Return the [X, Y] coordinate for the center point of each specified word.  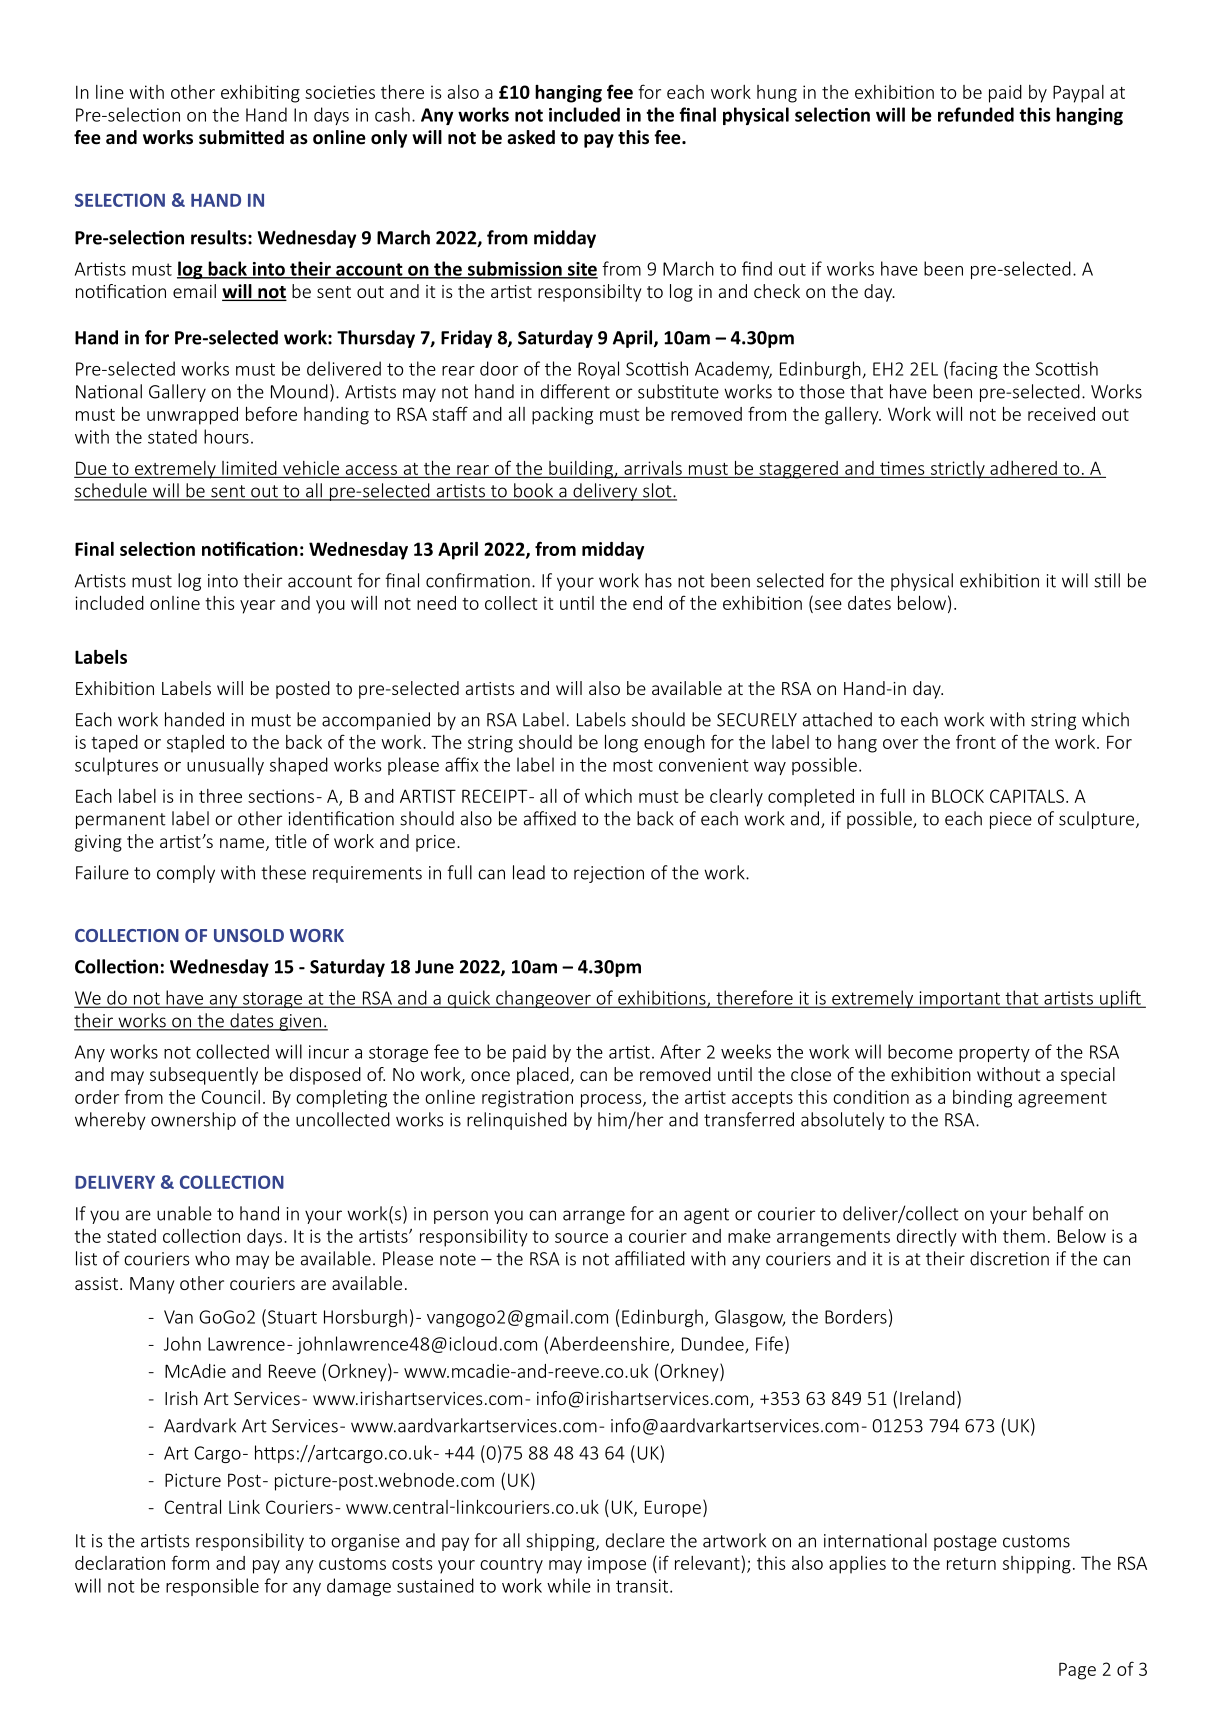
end [647, 603]
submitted [241, 137]
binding [982, 1099]
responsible [212, 1587]
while [569, 1585]
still [1107, 580]
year [257, 607]
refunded [976, 114]
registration [527, 1099]
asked [531, 137]
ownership [193, 1121]
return [971, 1564]
